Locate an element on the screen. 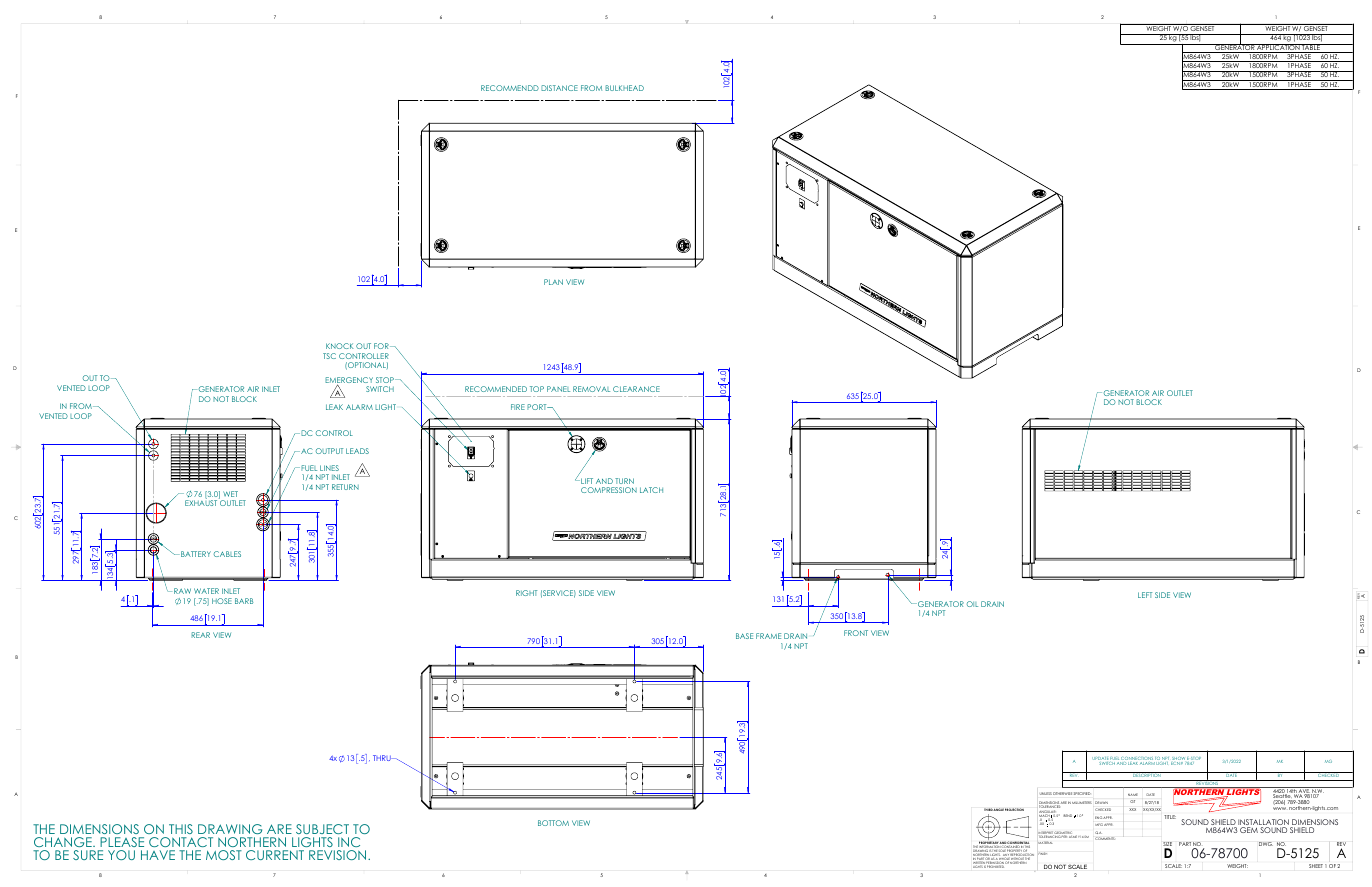  LATCH is located at coordinates (651, 490).
